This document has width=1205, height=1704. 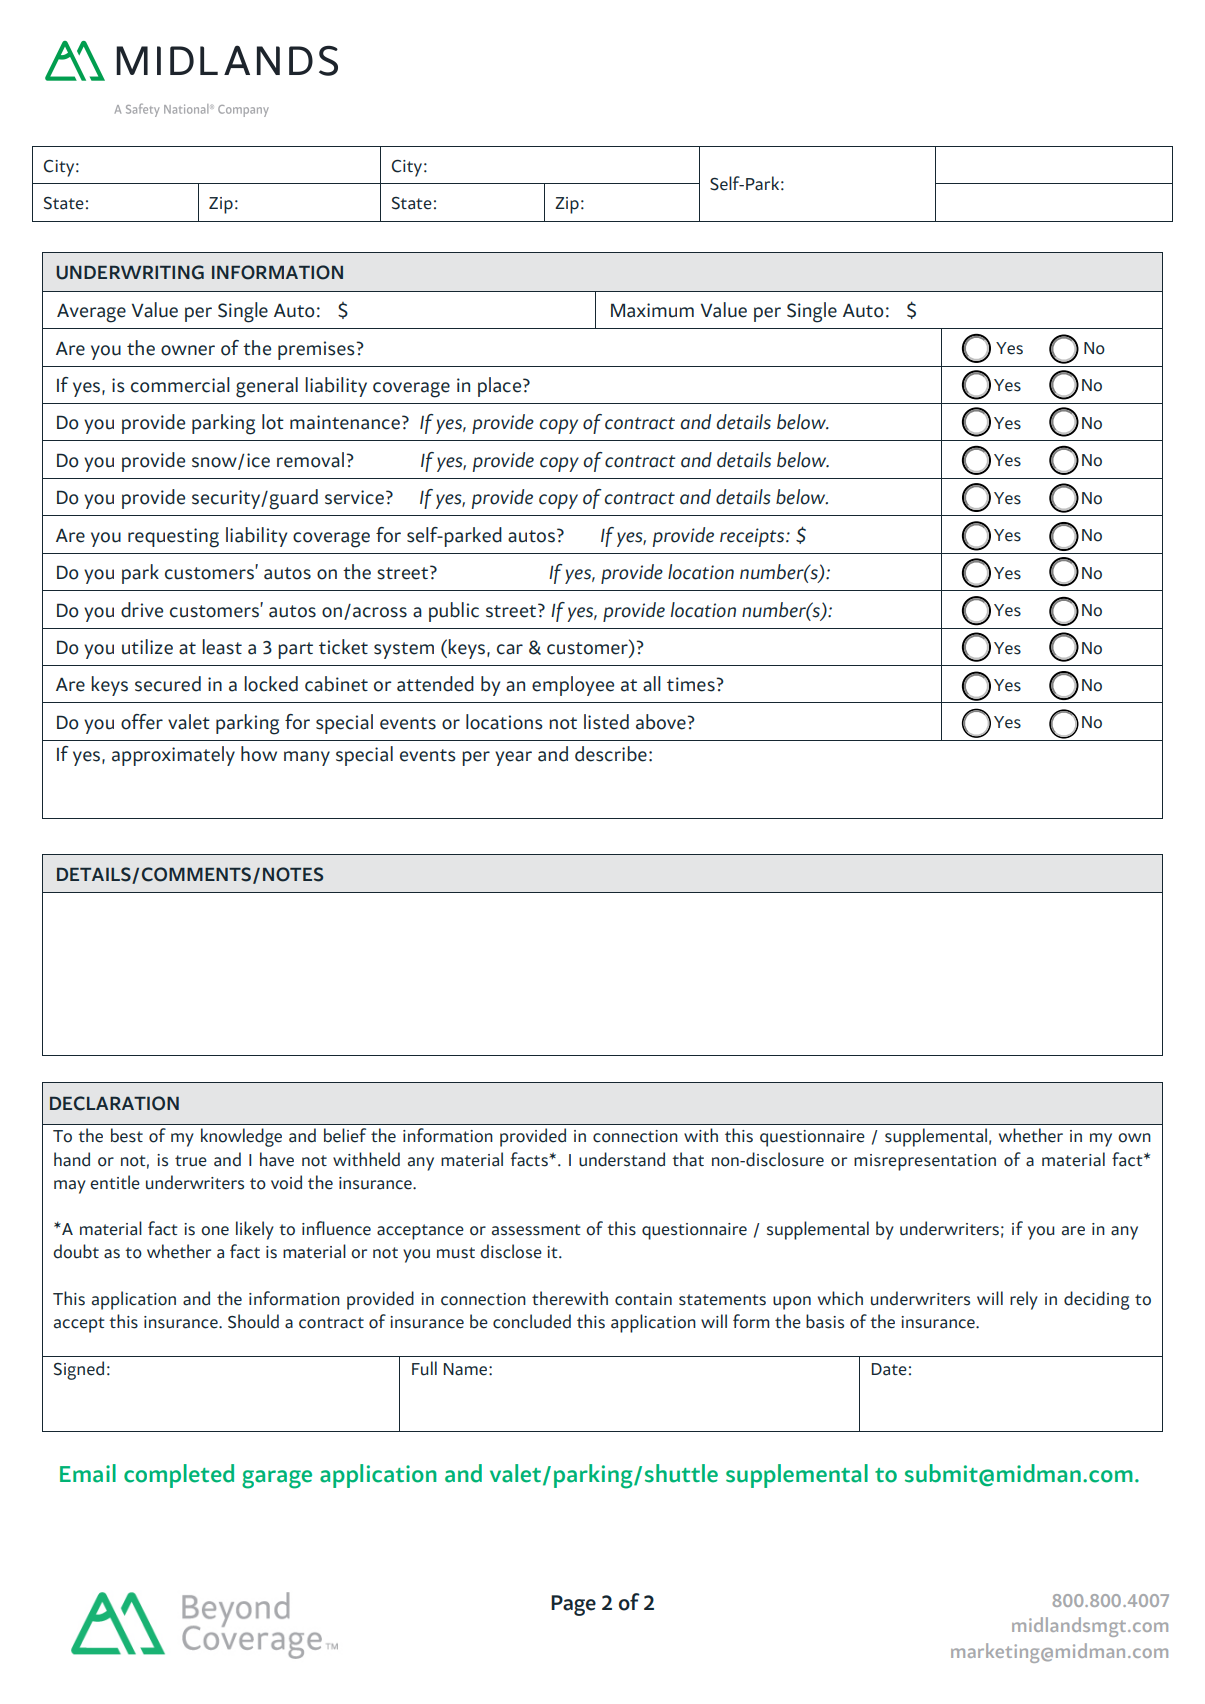 What do you see at coordinates (622, 1159) in the document?
I see `understand` at bounding box center [622, 1159].
